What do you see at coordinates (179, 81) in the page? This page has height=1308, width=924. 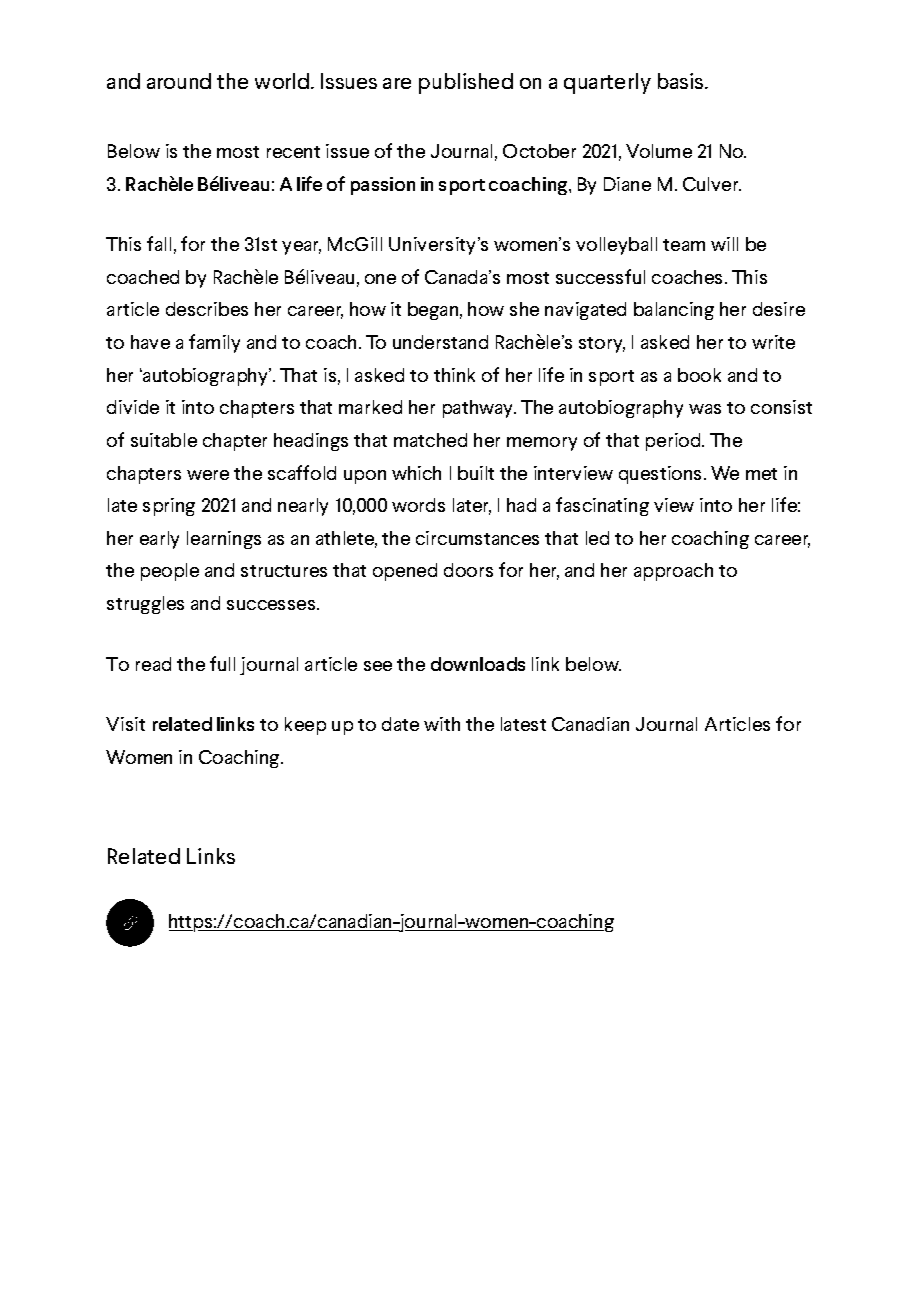 I see `around` at bounding box center [179, 81].
